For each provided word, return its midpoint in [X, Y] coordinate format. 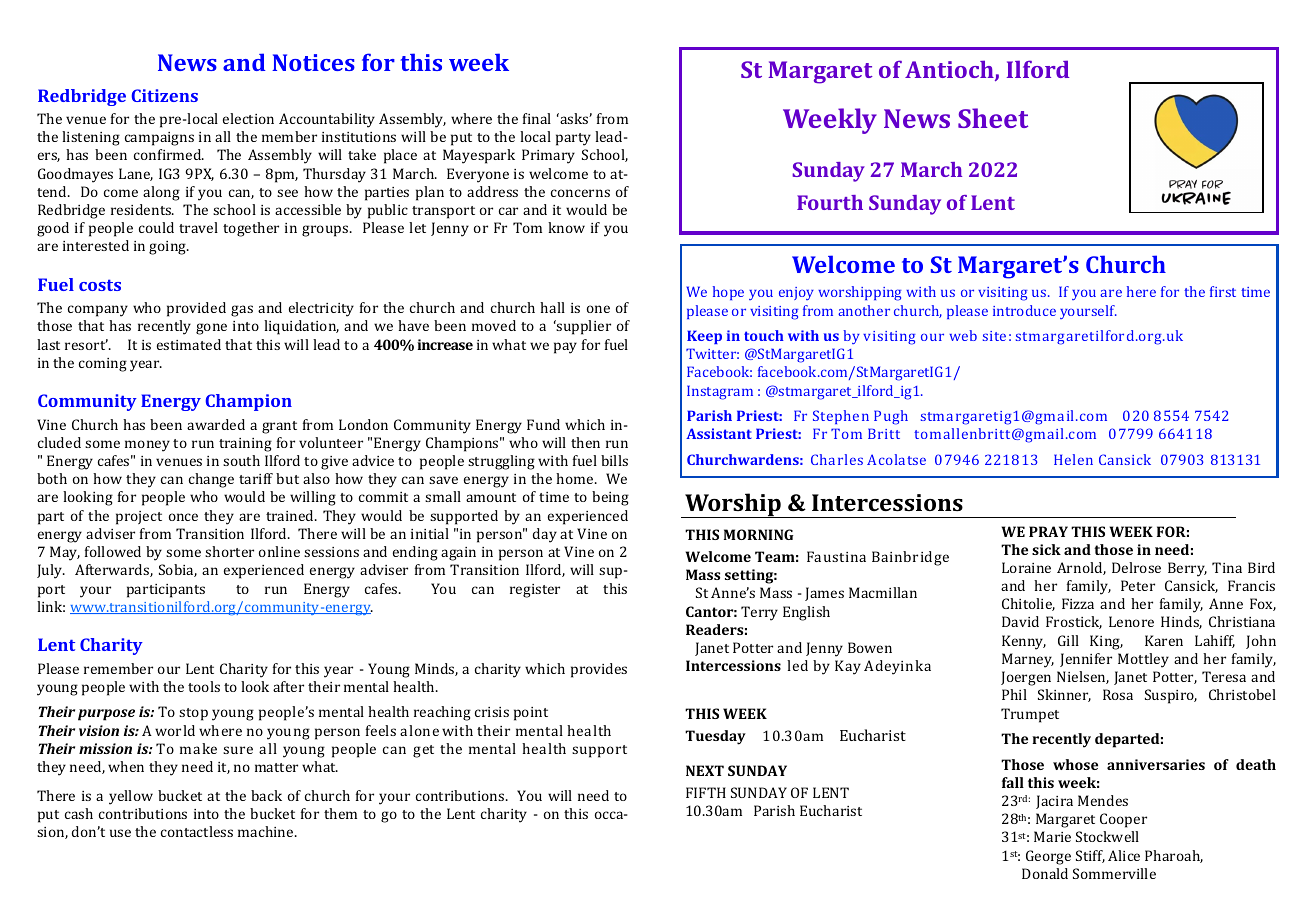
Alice [1124, 855]
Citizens [165, 95]
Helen [1073, 459]
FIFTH [706, 792]
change [211, 480]
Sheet [993, 118]
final [537, 118]
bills [614, 460]
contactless [197, 831]
